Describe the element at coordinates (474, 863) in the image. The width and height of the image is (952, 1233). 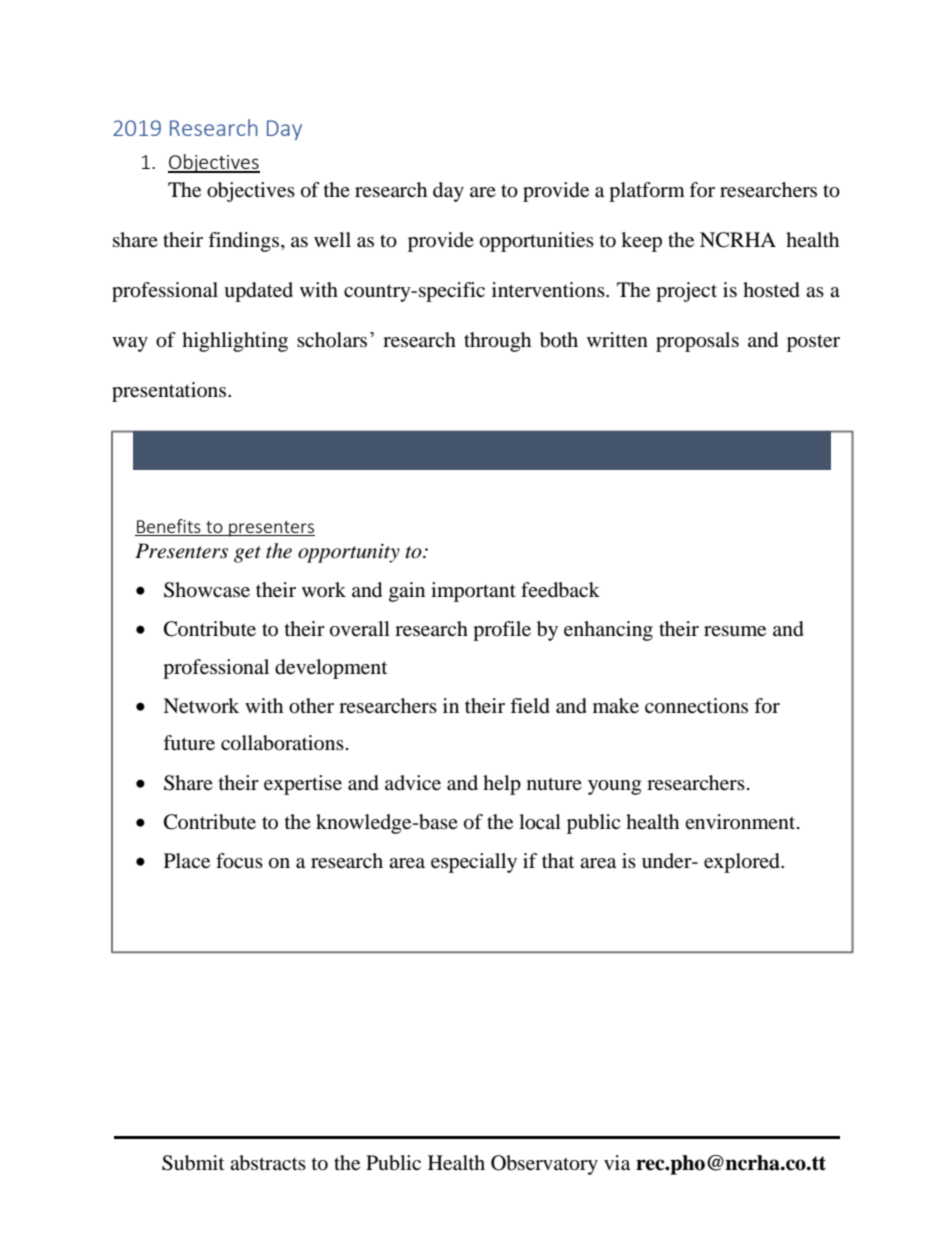
I see `especially` at that location.
